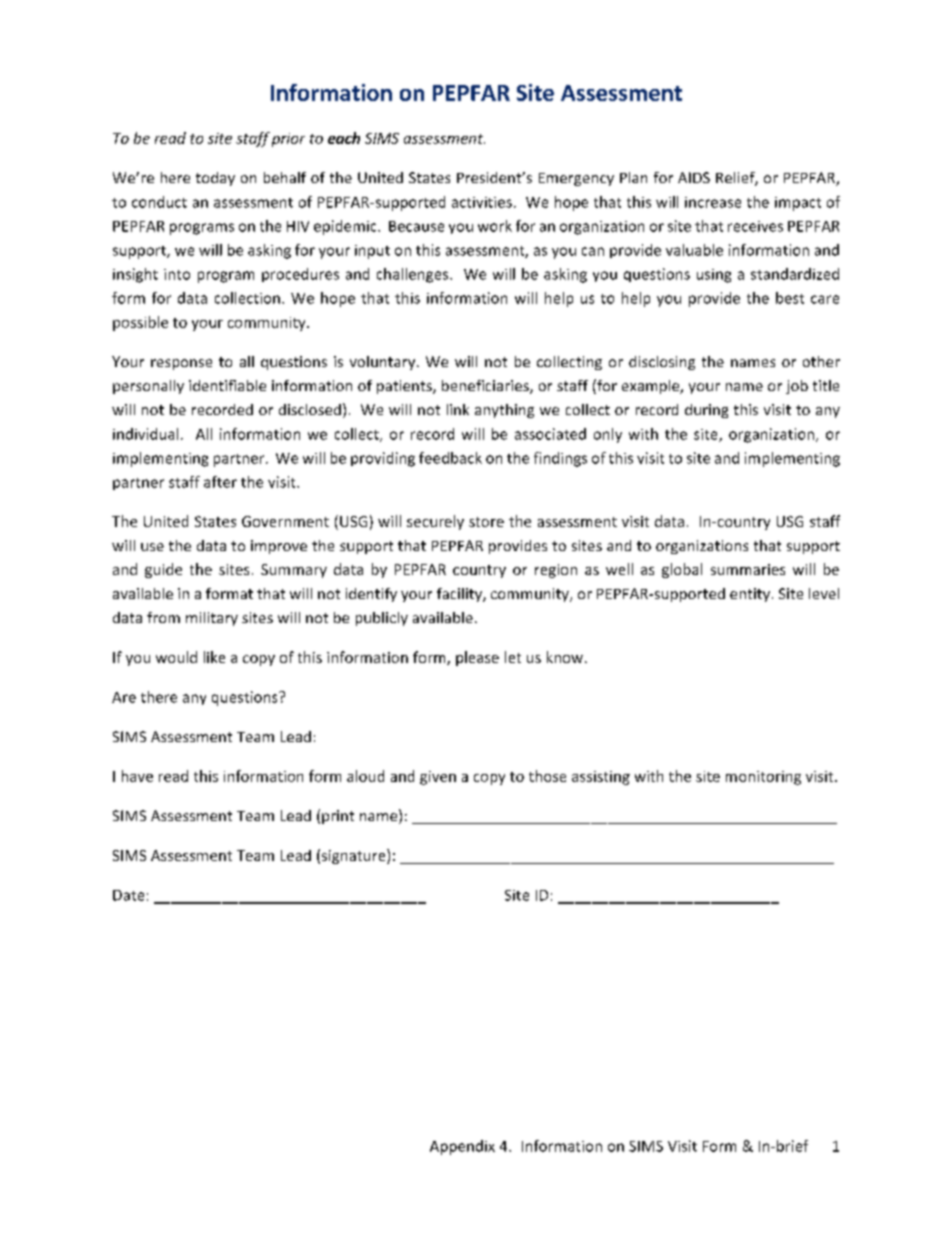 The image size is (952, 1233). What do you see at coordinates (450, 458) in the screenshot?
I see `feedback` at bounding box center [450, 458].
